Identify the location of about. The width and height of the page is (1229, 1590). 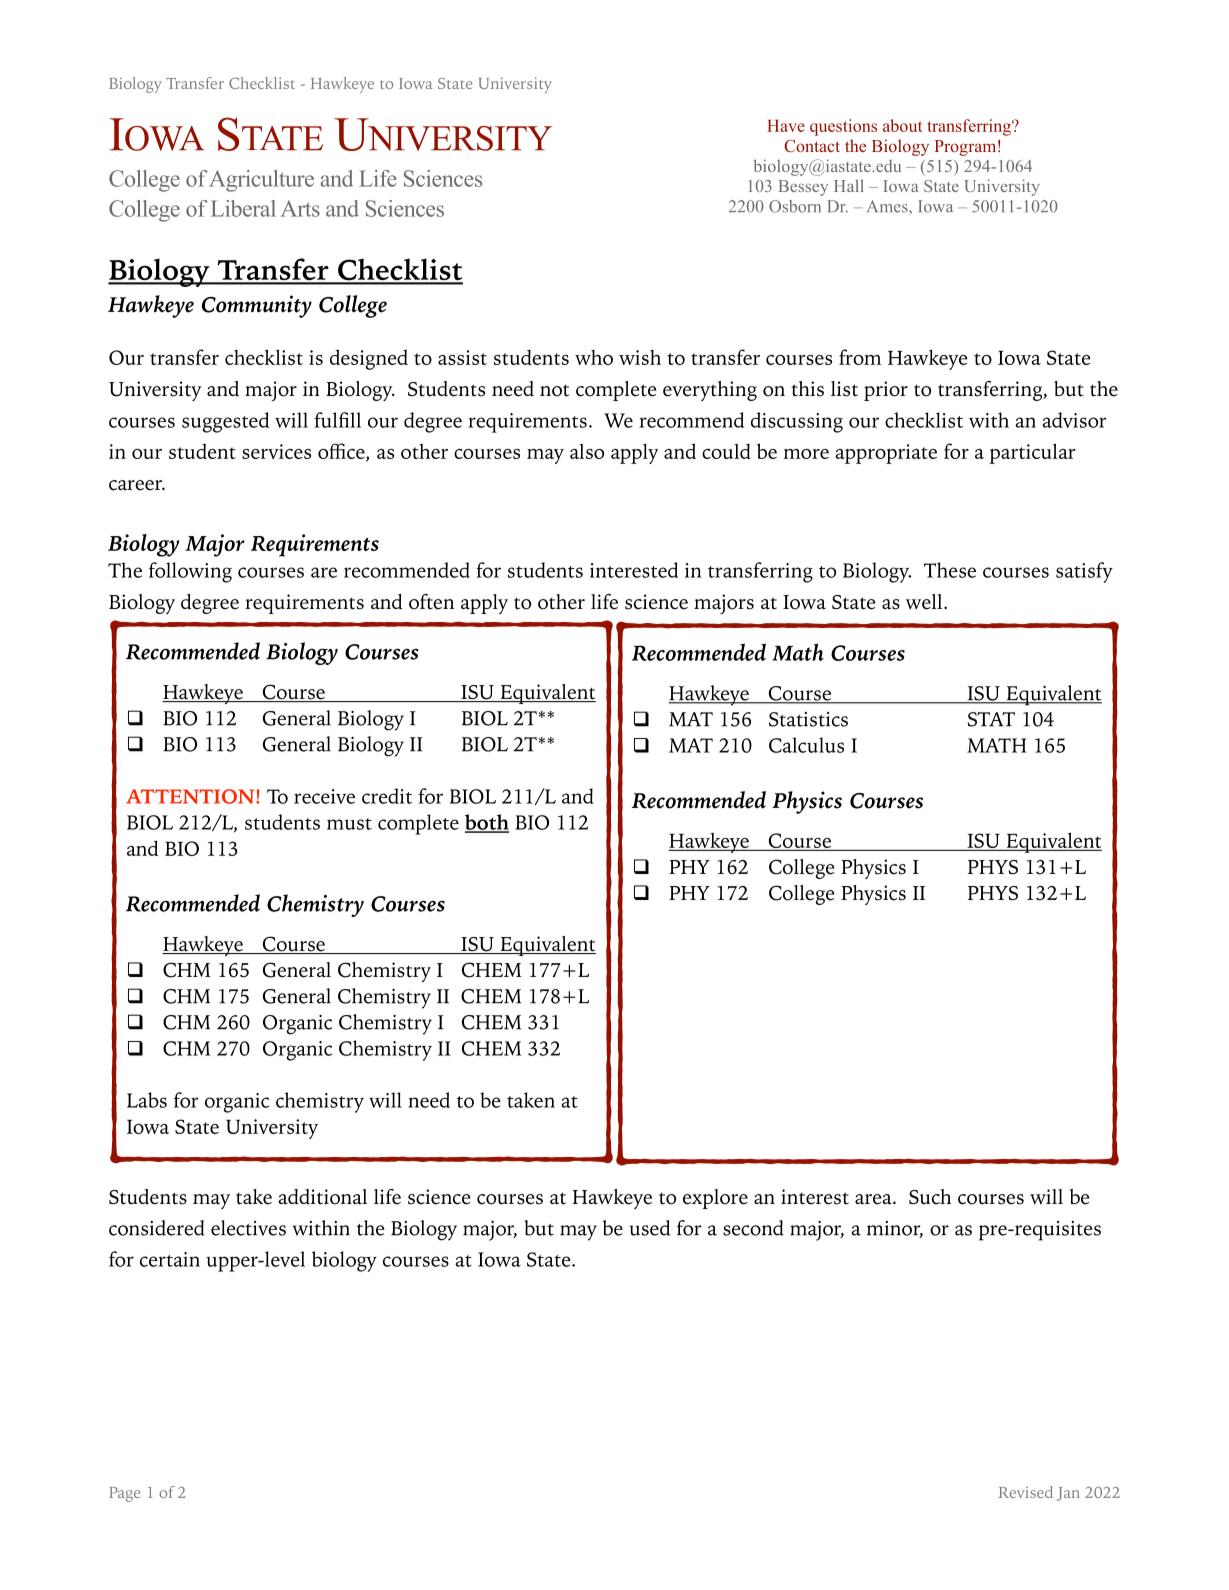
(903, 125).
